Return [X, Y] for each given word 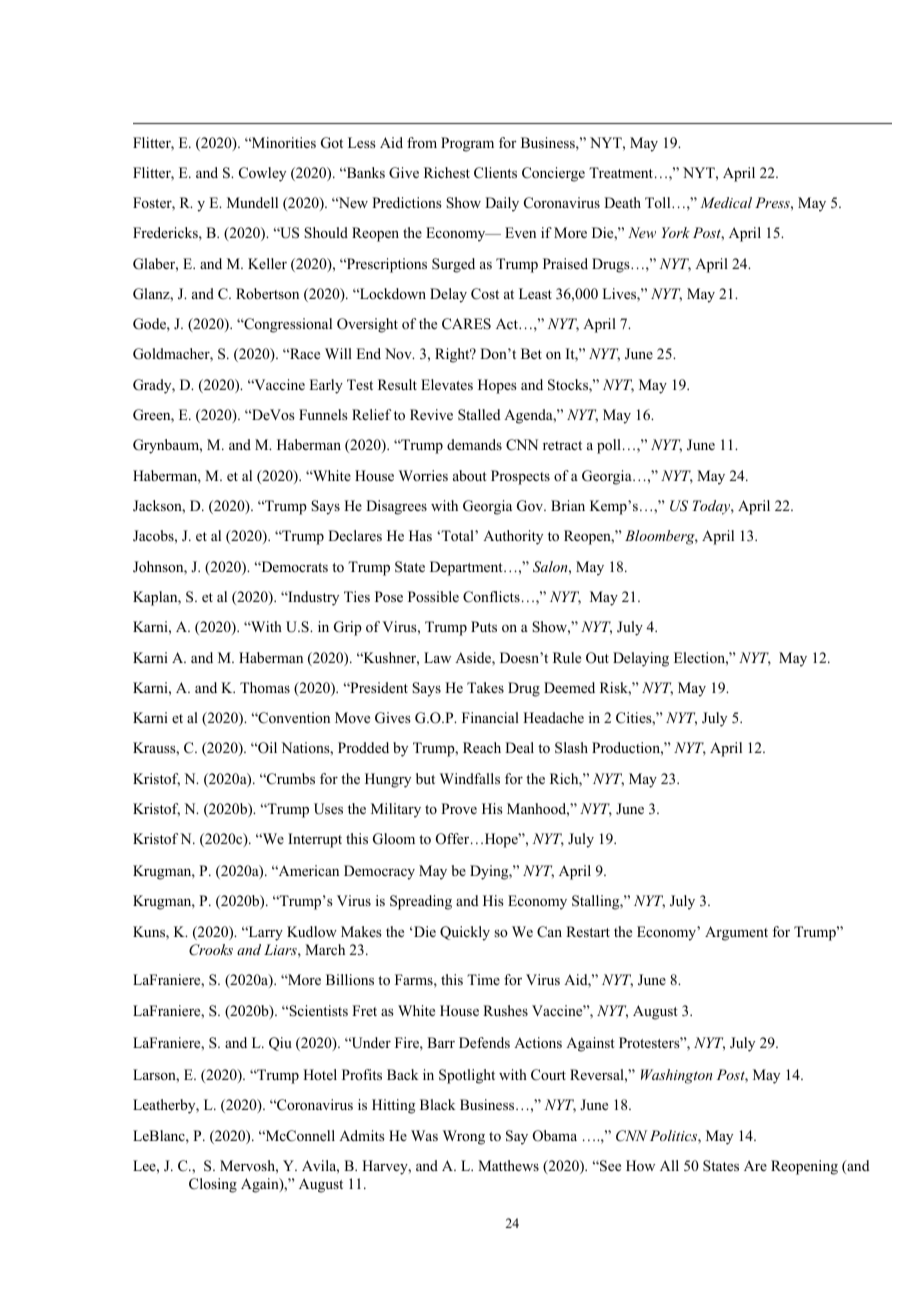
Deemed [569, 687]
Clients [495, 173]
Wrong [464, 1137]
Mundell [252, 202]
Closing [213, 1185]
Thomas [265, 687]
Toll [659, 202]
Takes [485, 687]
